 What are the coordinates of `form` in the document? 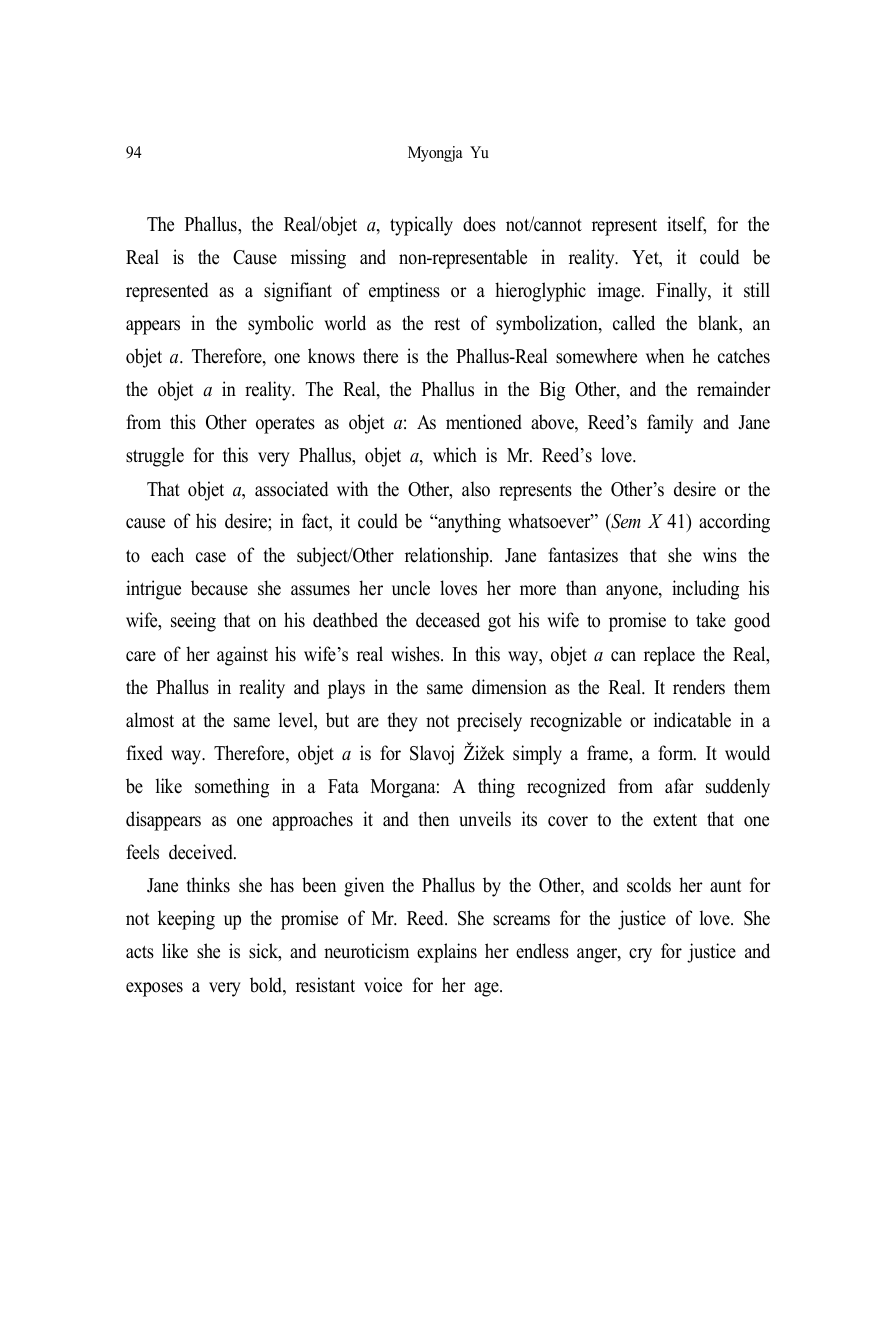 It's located at (677, 753).
